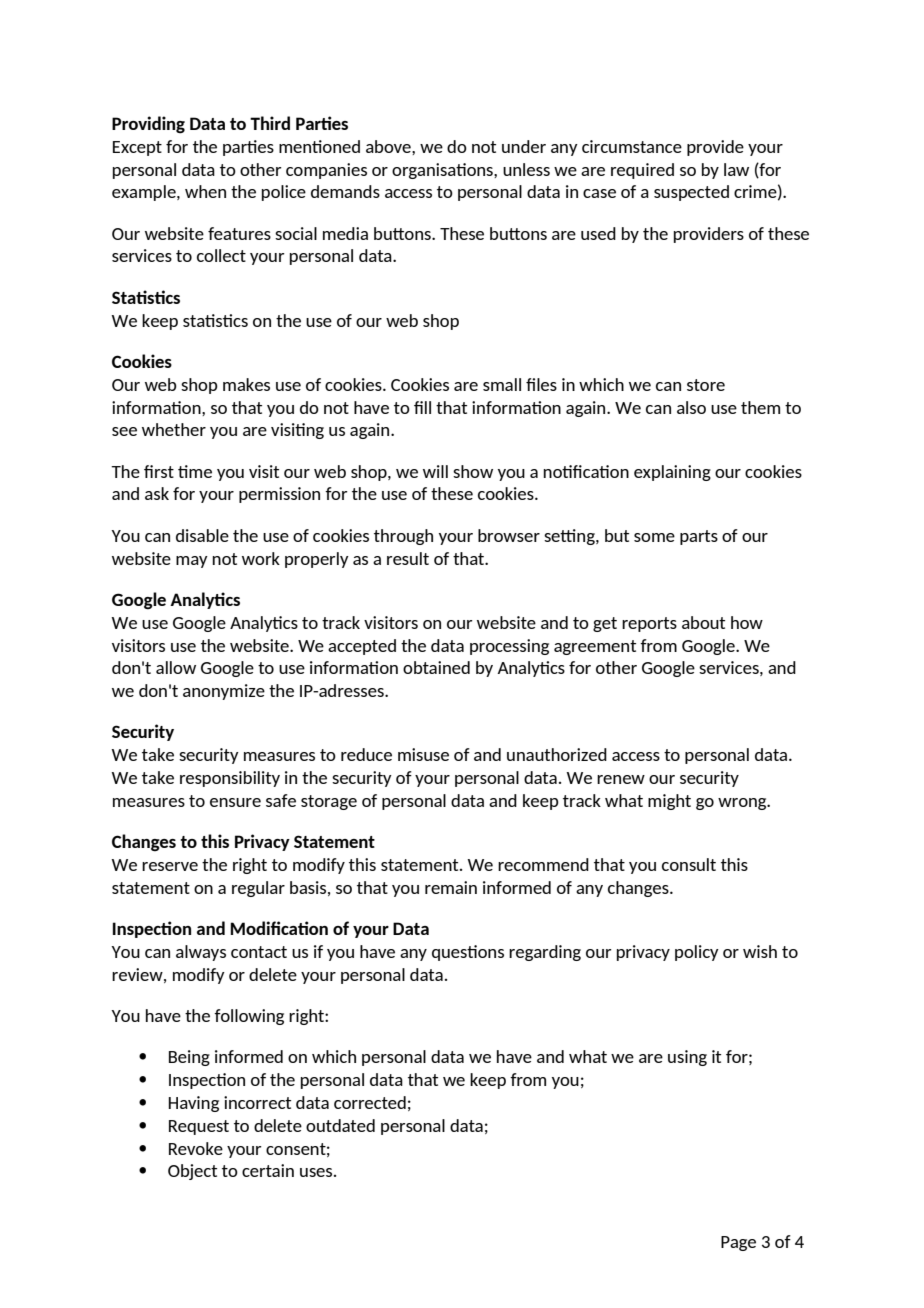  I want to click on organisations, so click(443, 171).
